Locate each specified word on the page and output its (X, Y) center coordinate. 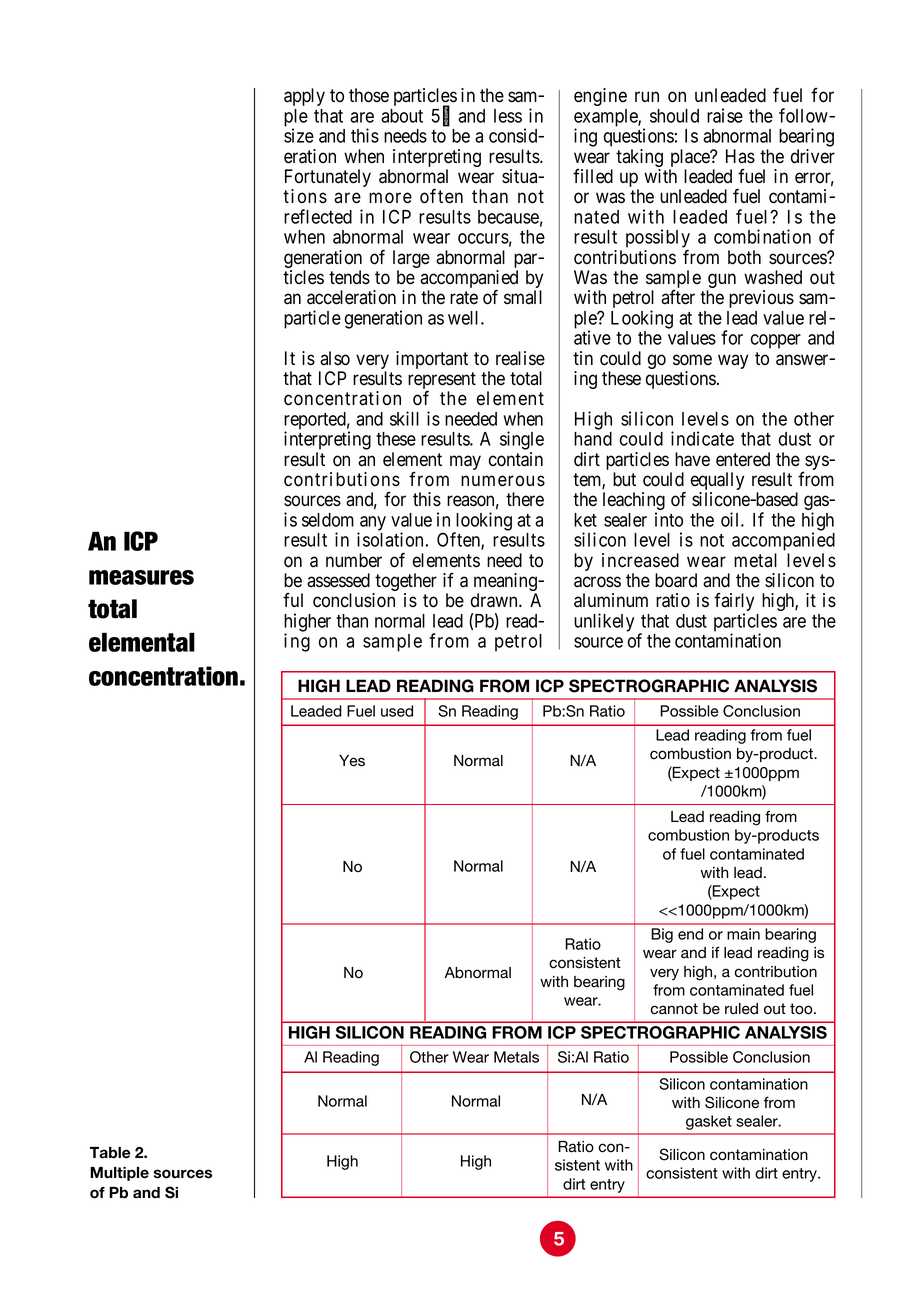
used (397, 711)
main (743, 934)
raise (725, 115)
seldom (328, 520)
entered (743, 459)
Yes (352, 761)
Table (110, 1153)
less (508, 116)
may (465, 462)
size (299, 135)
